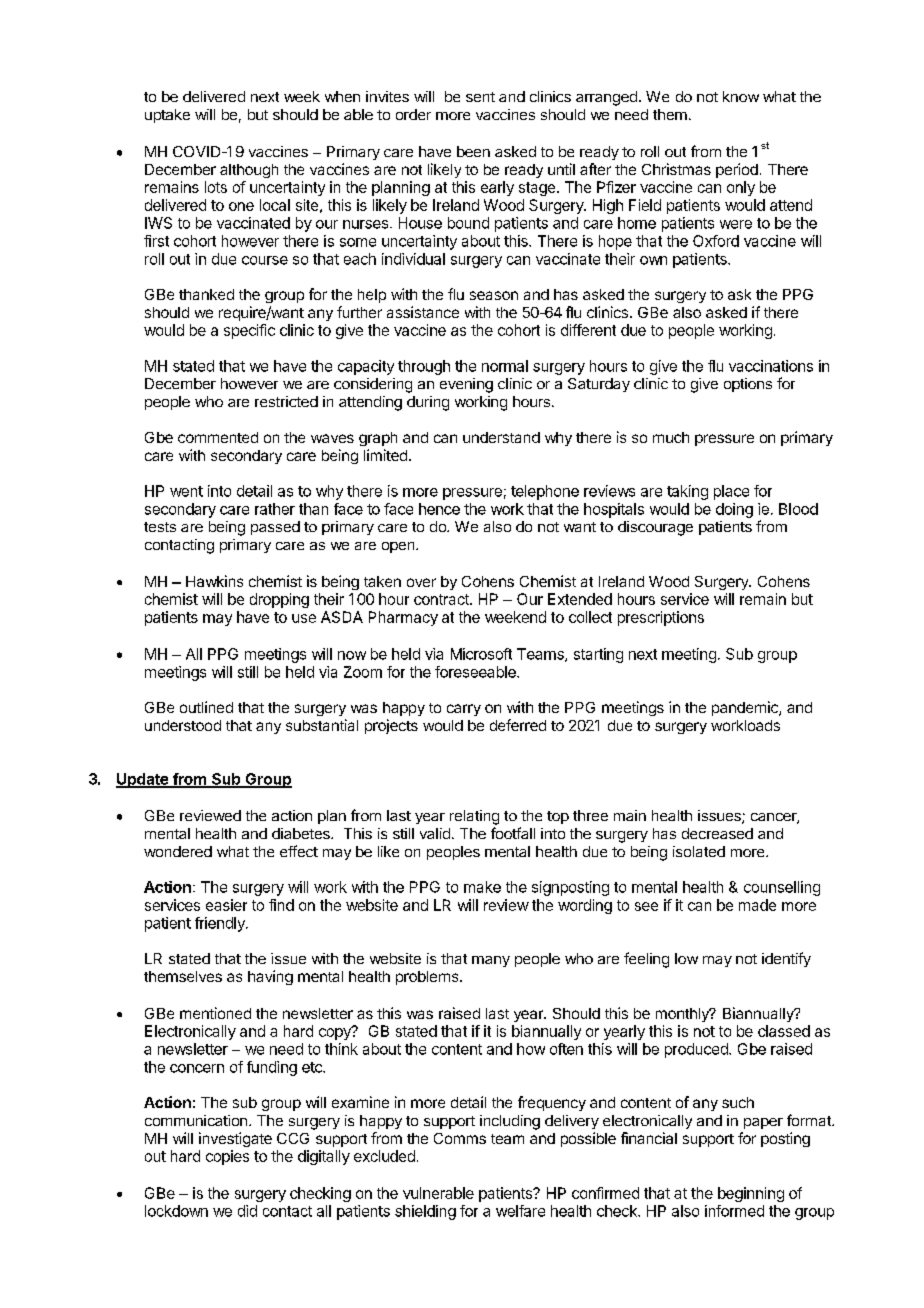  Describe the element at coordinates (227, 1157) in the page. I see `copies` at that location.
